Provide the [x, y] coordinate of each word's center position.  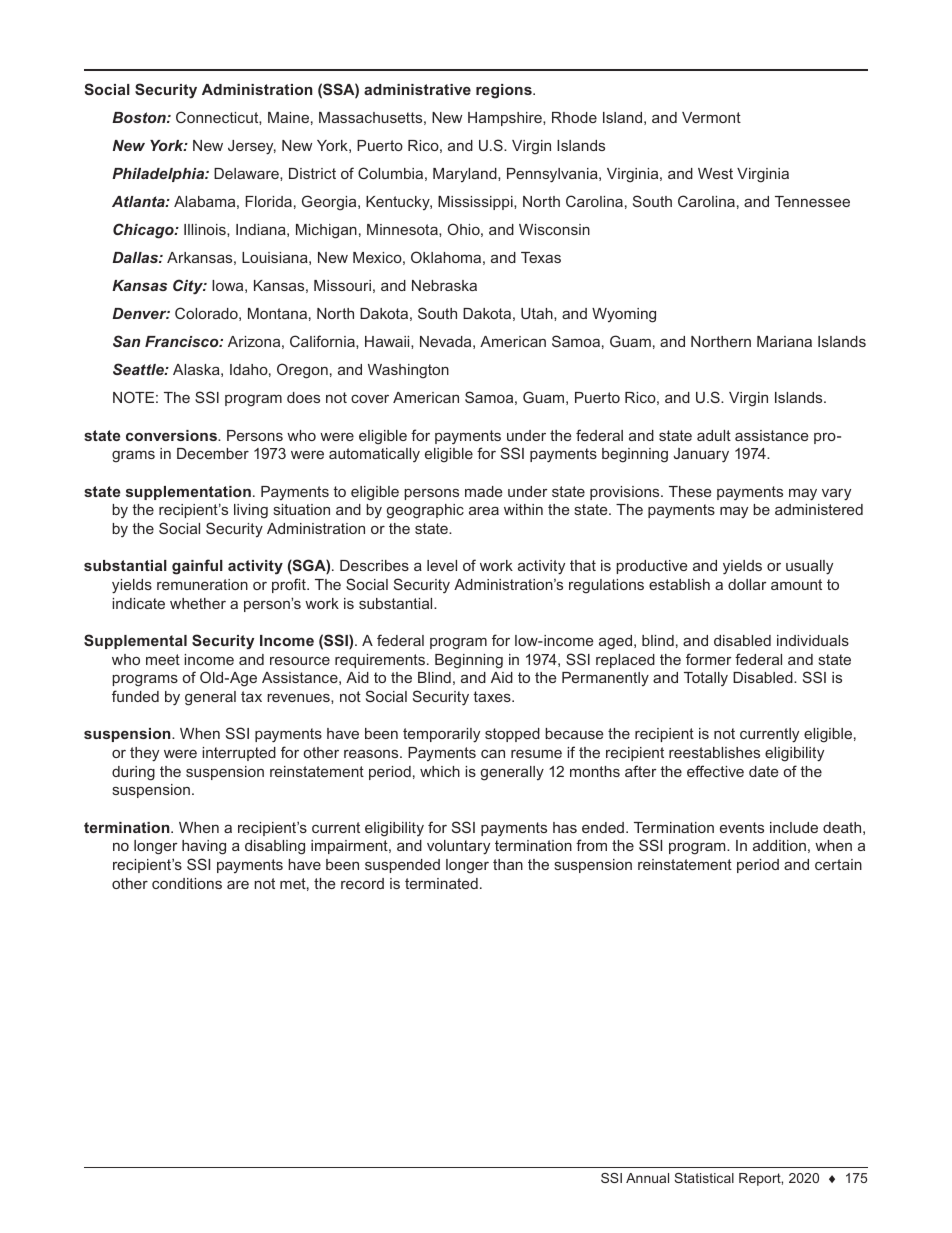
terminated [441, 883]
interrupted [239, 754]
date [763, 771]
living [251, 511]
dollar [747, 584]
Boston [140, 117]
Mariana [784, 341]
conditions [187, 883]
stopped [512, 735]
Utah [538, 313]
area [484, 510]
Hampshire [506, 119]
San [126, 341]
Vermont [711, 117]
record [362, 883]
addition [779, 845]
